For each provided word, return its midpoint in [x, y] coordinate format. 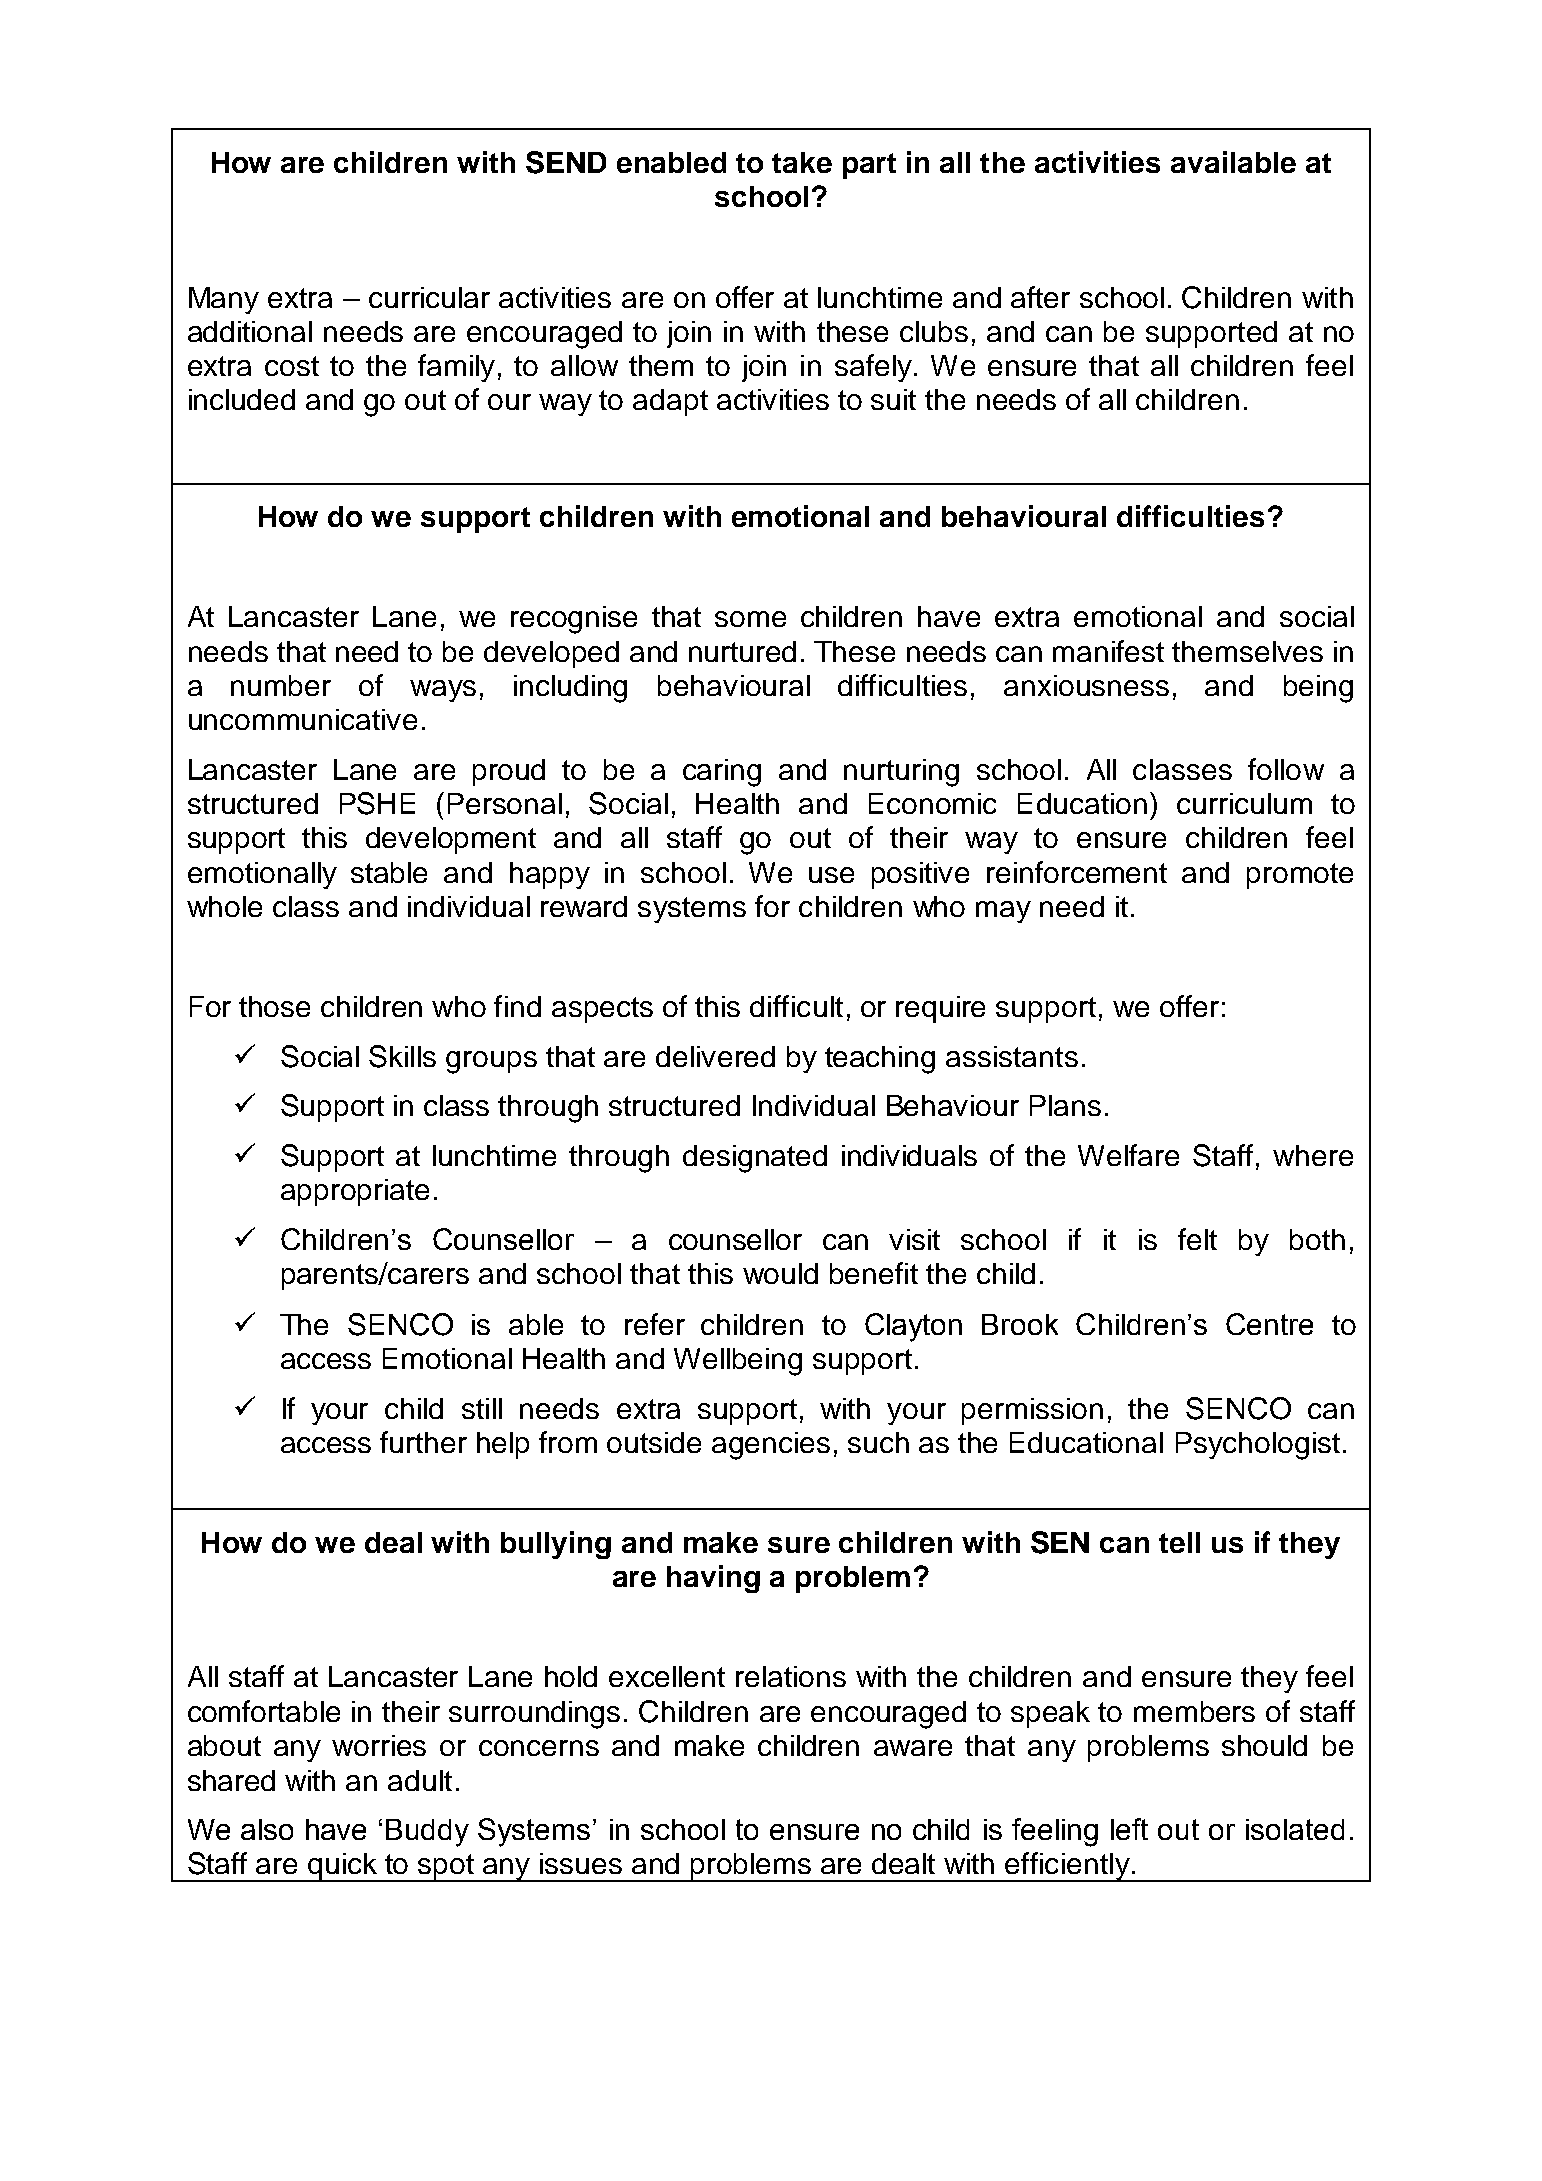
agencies [771, 1446]
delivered [715, 1056]
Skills [402, 1056]
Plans [1065, 1105]
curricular [429, 297]
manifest [1108, 651]
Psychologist [1258, 1446]
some [750, 619]
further [423, 1442]
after [1040, 297]
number [281, 685]
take [802, 162]
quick [342, 1867]
